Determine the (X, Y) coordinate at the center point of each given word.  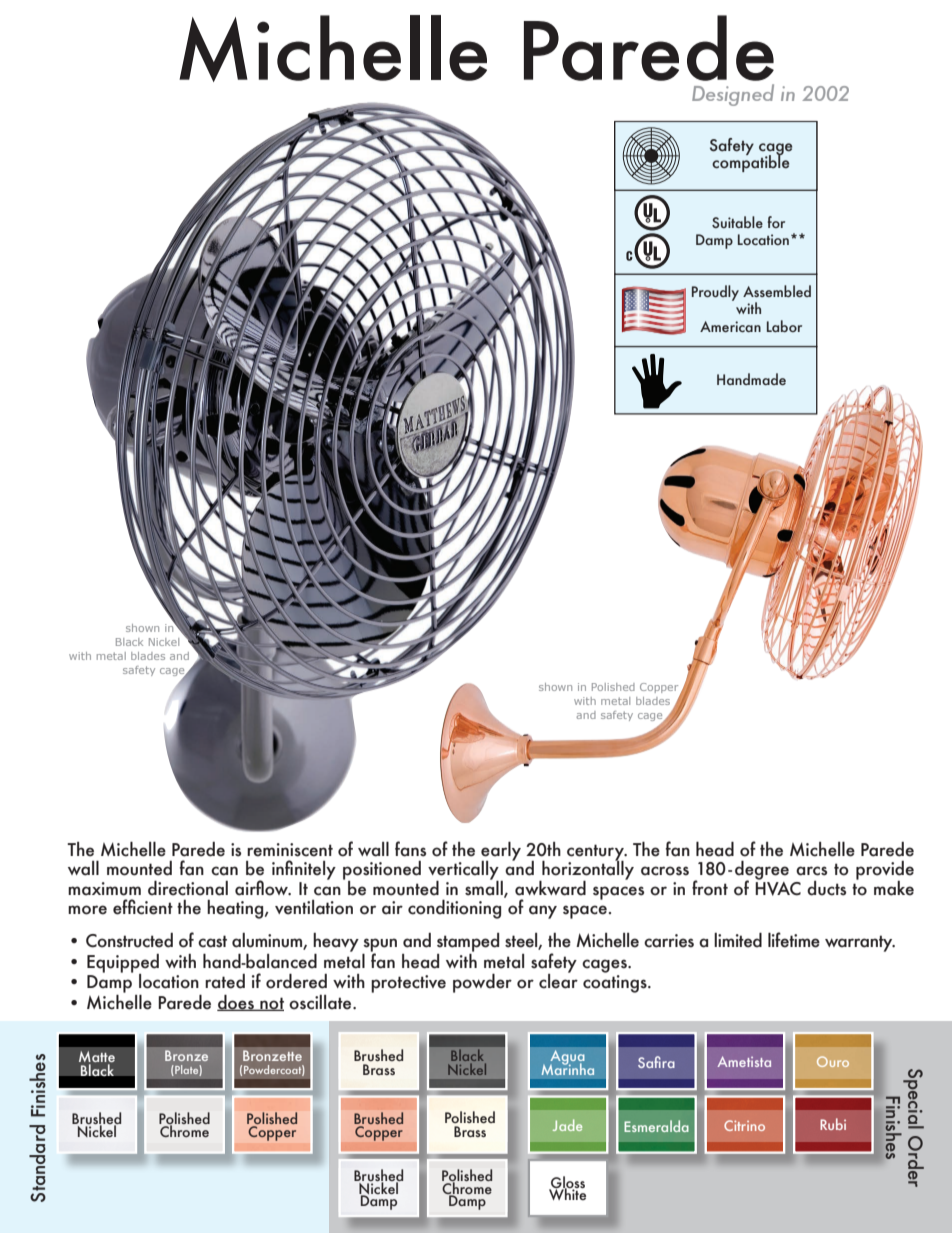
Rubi (833, 1124)
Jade (567, 1125)
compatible (750, 162)
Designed (733, 95)
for (776, 222)
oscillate (321, 1002)
